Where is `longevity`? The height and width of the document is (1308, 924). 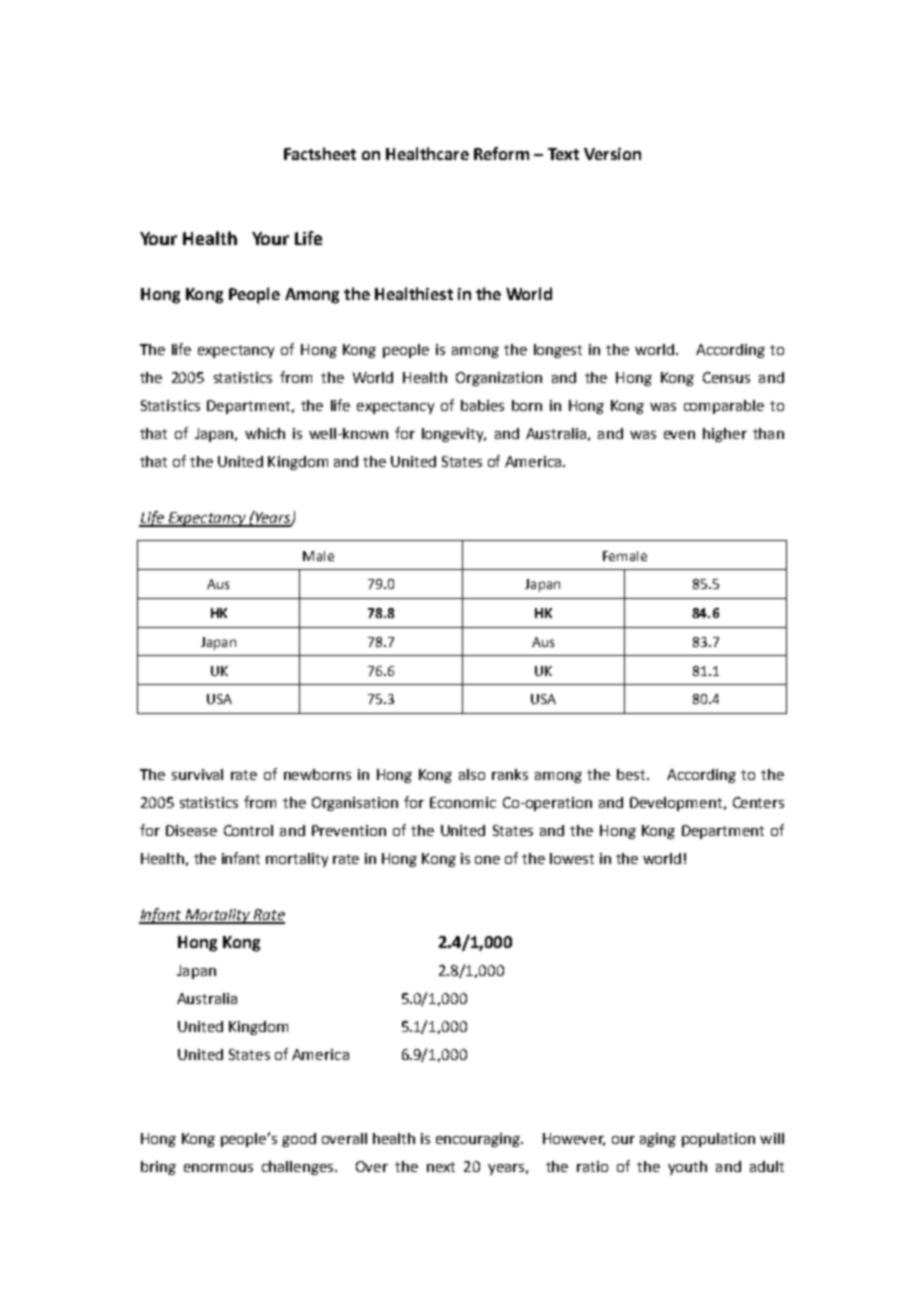
longevity is located at coordinates (454, 435).
